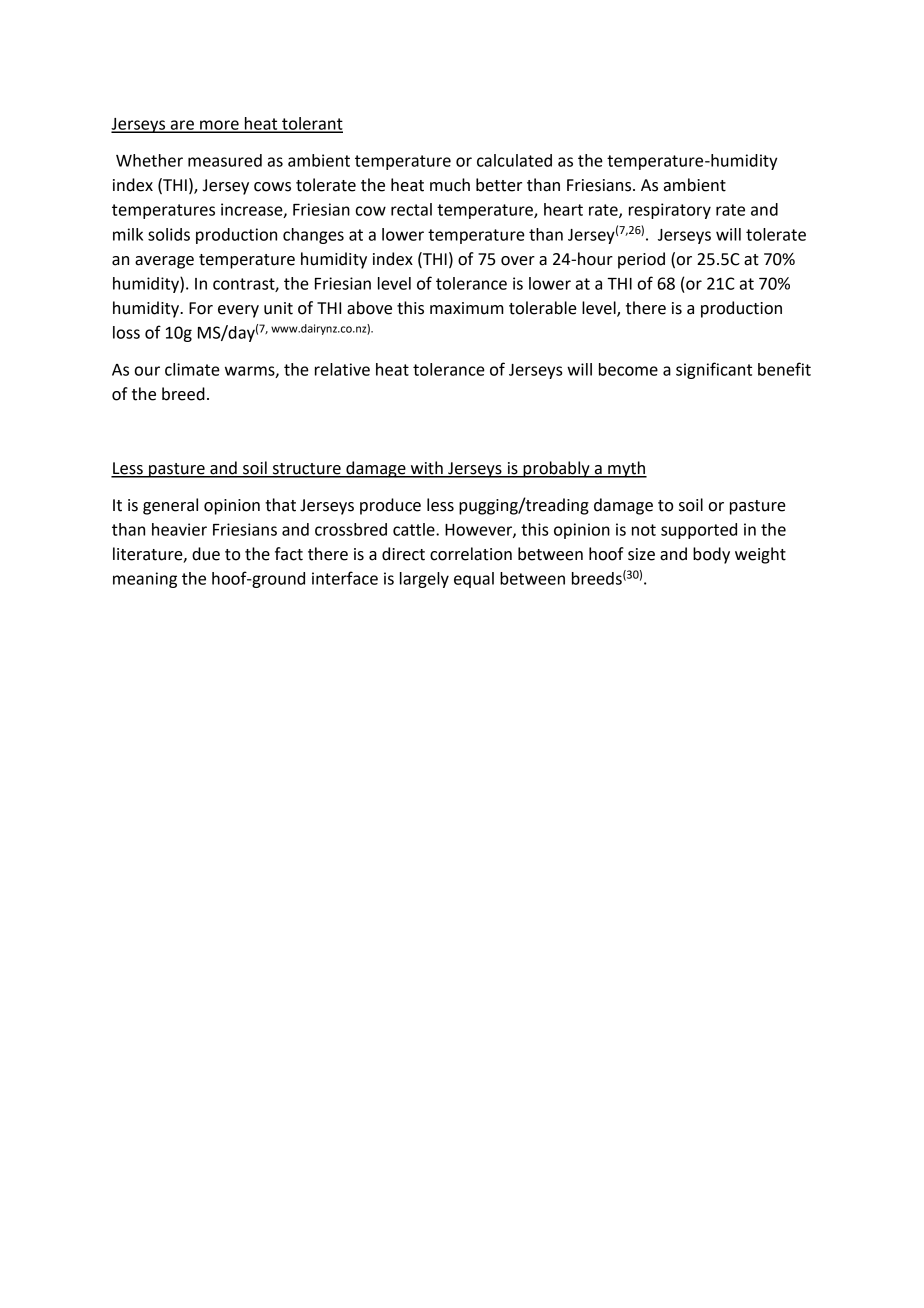 The height and width of the screenshot is (1308, 924). I want to click on relative, so click(342, 369).
